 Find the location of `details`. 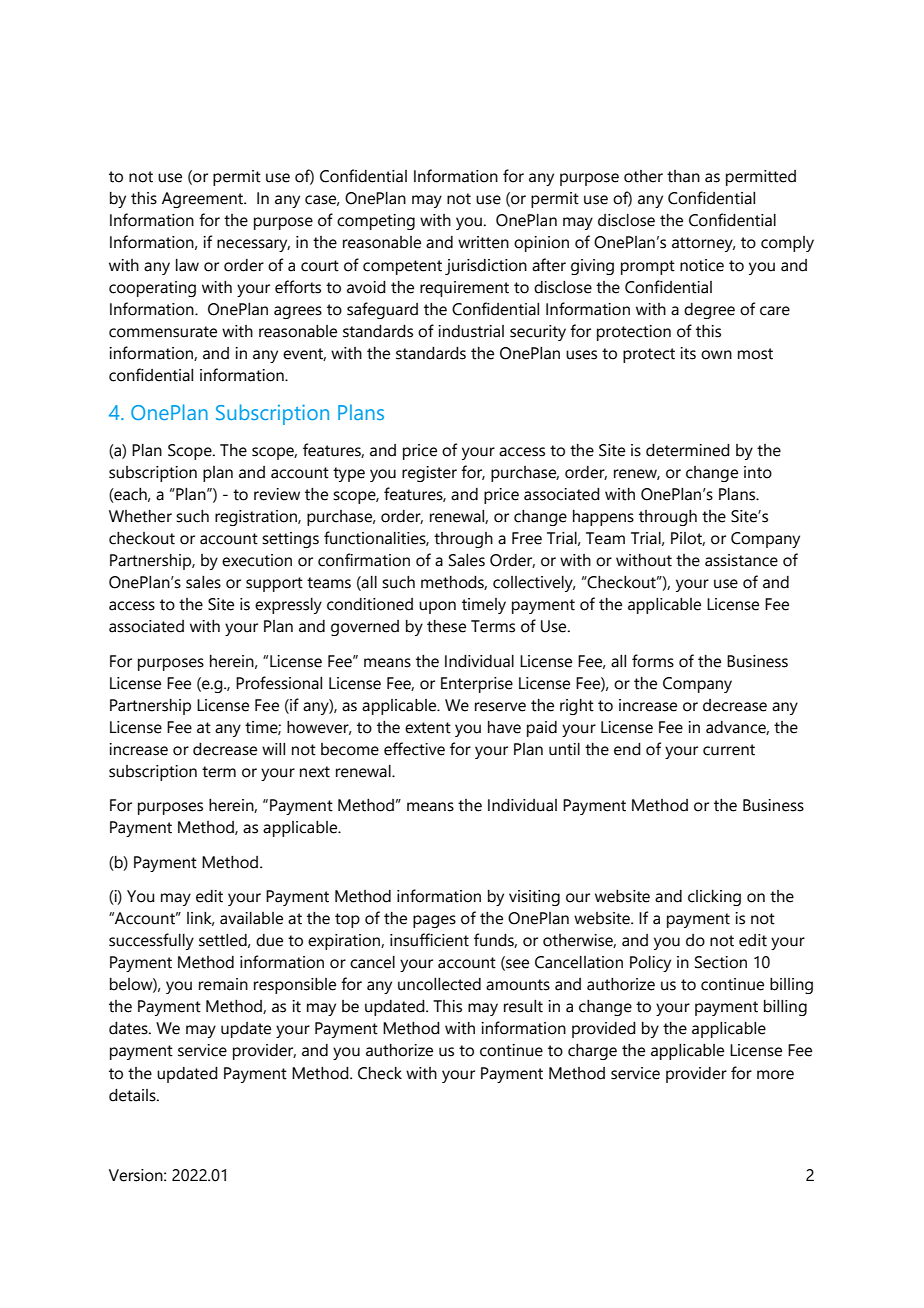

details is located at coordinates (133, 1095).
